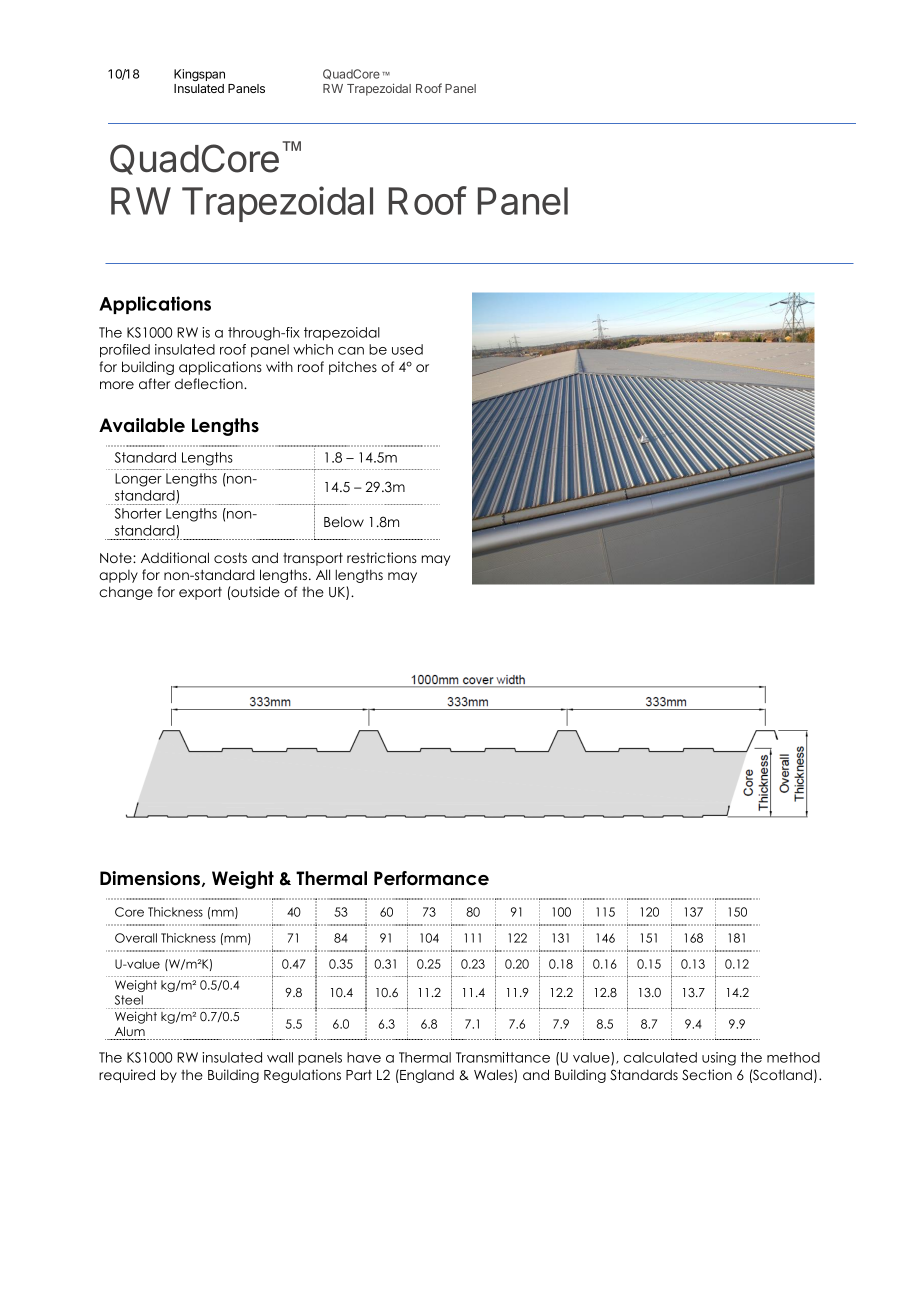 Image resolution: width=924 pixels, height=1308 pixels. Describe the element at coordinates (175, 557) in the screenshot. I see `Additional` at that location.
